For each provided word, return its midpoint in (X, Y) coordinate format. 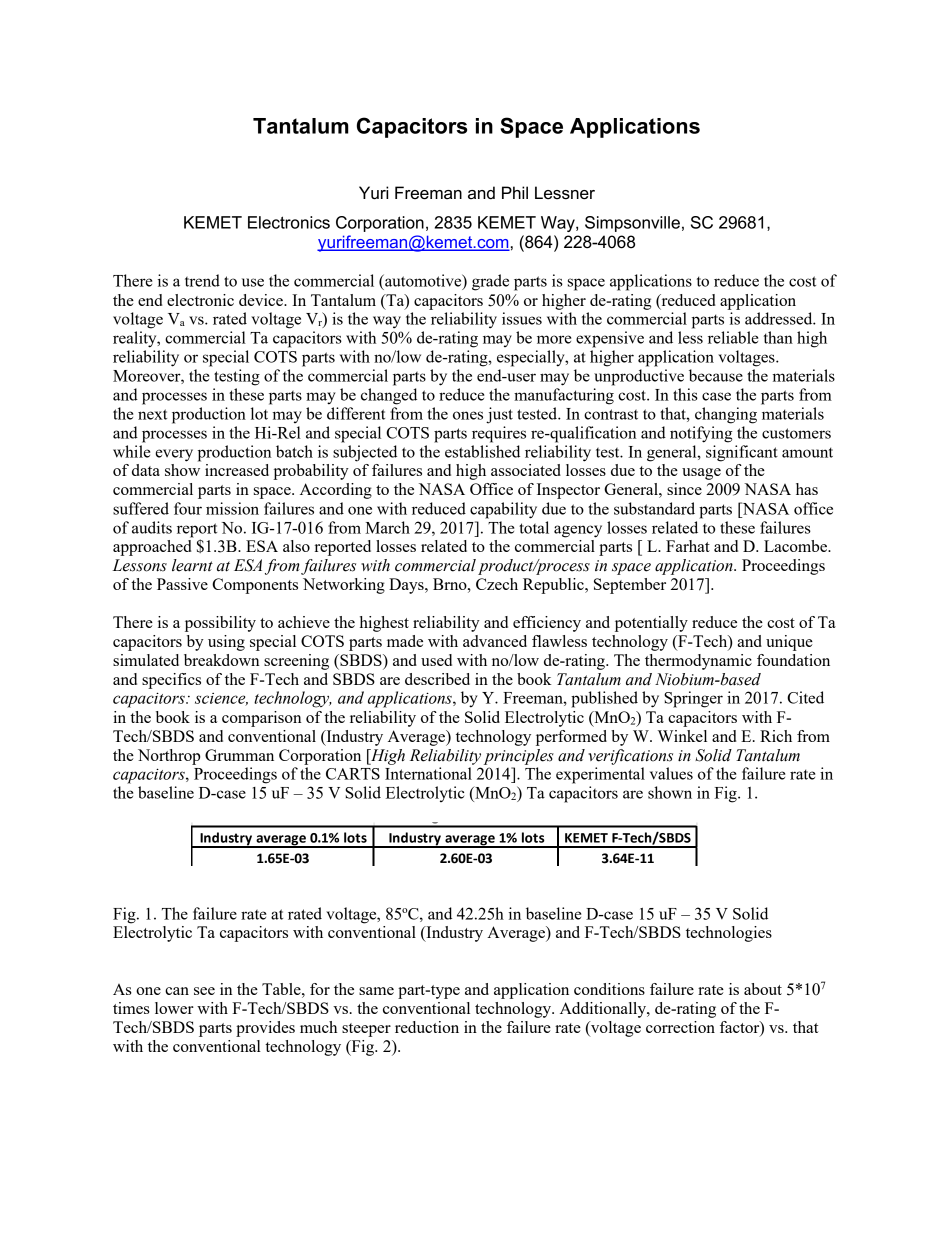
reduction (427, 1027)
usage (701, 474)
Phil (515, 192)
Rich (776, 736)
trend (202, 280)
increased (237, 470)
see (204, 991)
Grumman (239, 755)
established (482, 451)
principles (519, 757)
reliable (733, 337)
